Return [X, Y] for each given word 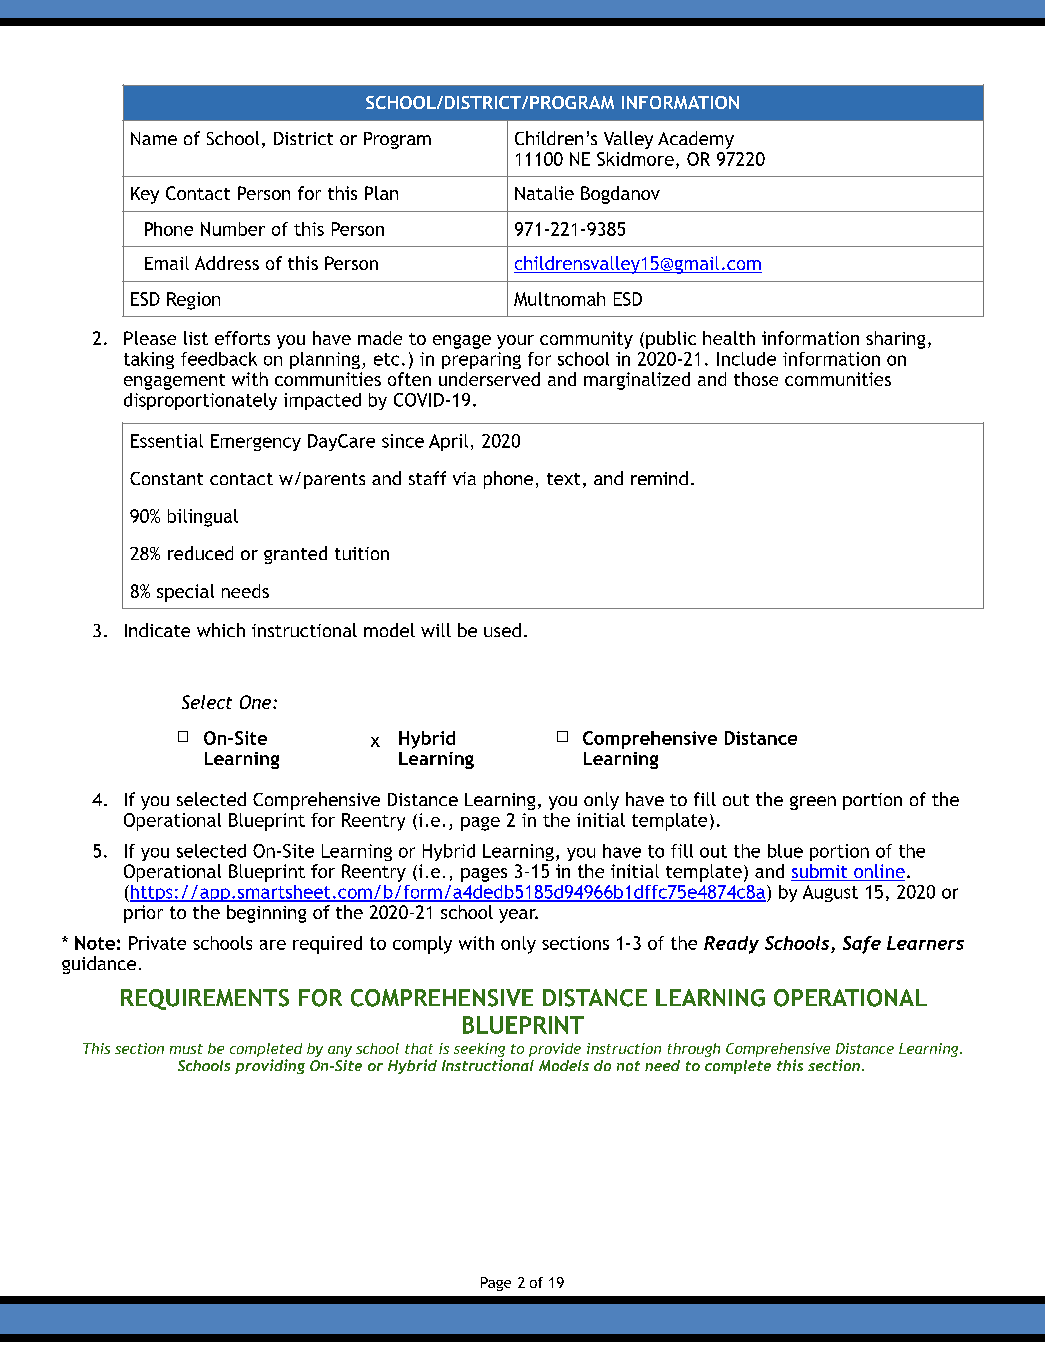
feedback [219, 359]
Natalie [544, 193]
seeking [479, 1051]
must [186, 1049]
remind [659, 478]
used [502, 630]
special [185, 593]
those [756, 379]
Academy [696, 140]
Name [154, 138]
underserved [489, 379]
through [694, 1050]
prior [143, 914]
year [518, 916]
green [813, 803]
